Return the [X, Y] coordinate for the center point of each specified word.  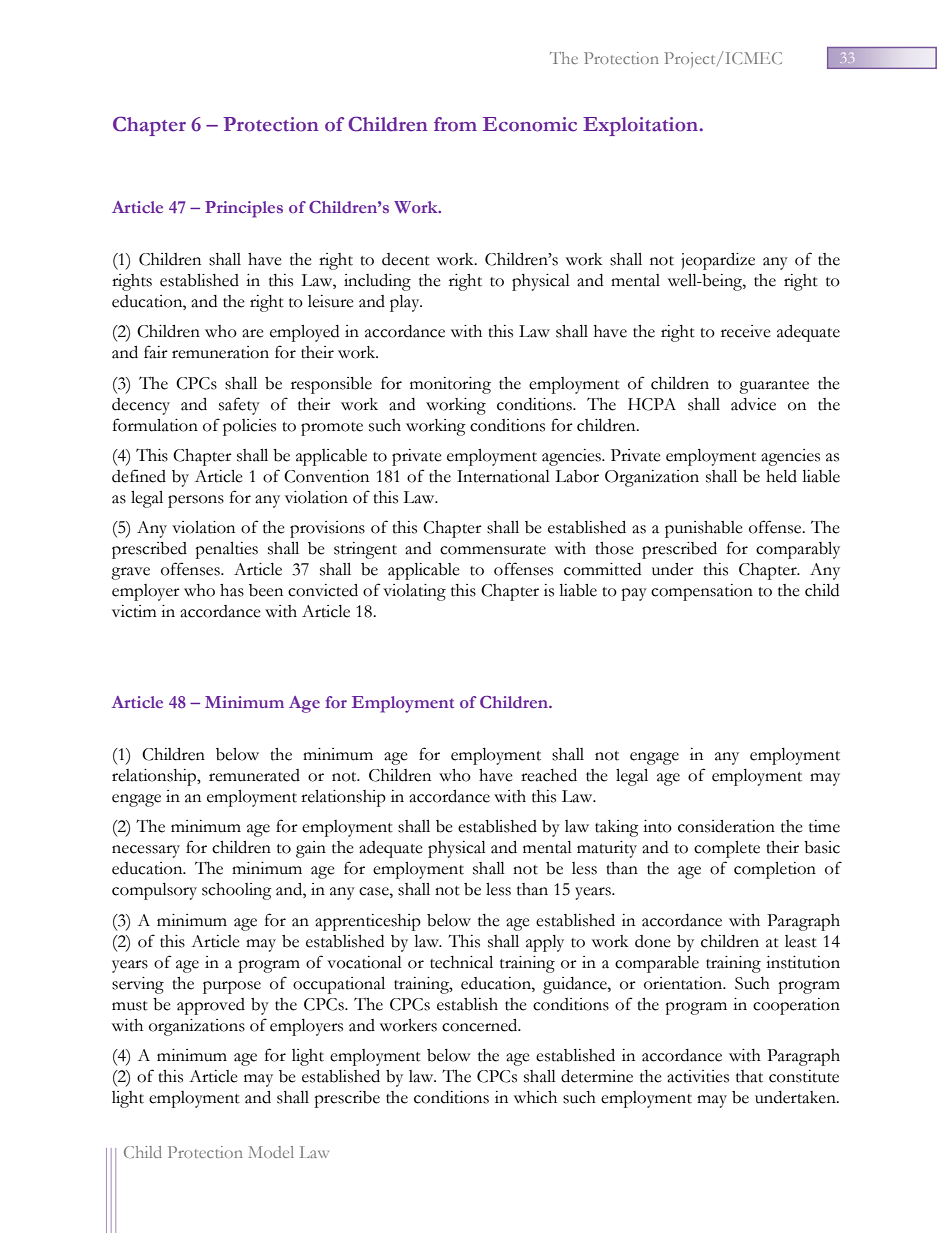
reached [549, 775]
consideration [726, 826]
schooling [237, 891]
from [455, 124]
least [801, 941]
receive [746, 331]
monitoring [450, 385]
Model [271, 1152]
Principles [244, 209]
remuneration [220, 352]
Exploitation [641, 126]
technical [461, 962]
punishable [704, 529]
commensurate [493, 550]
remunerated [254, 775]
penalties [226, 550]
